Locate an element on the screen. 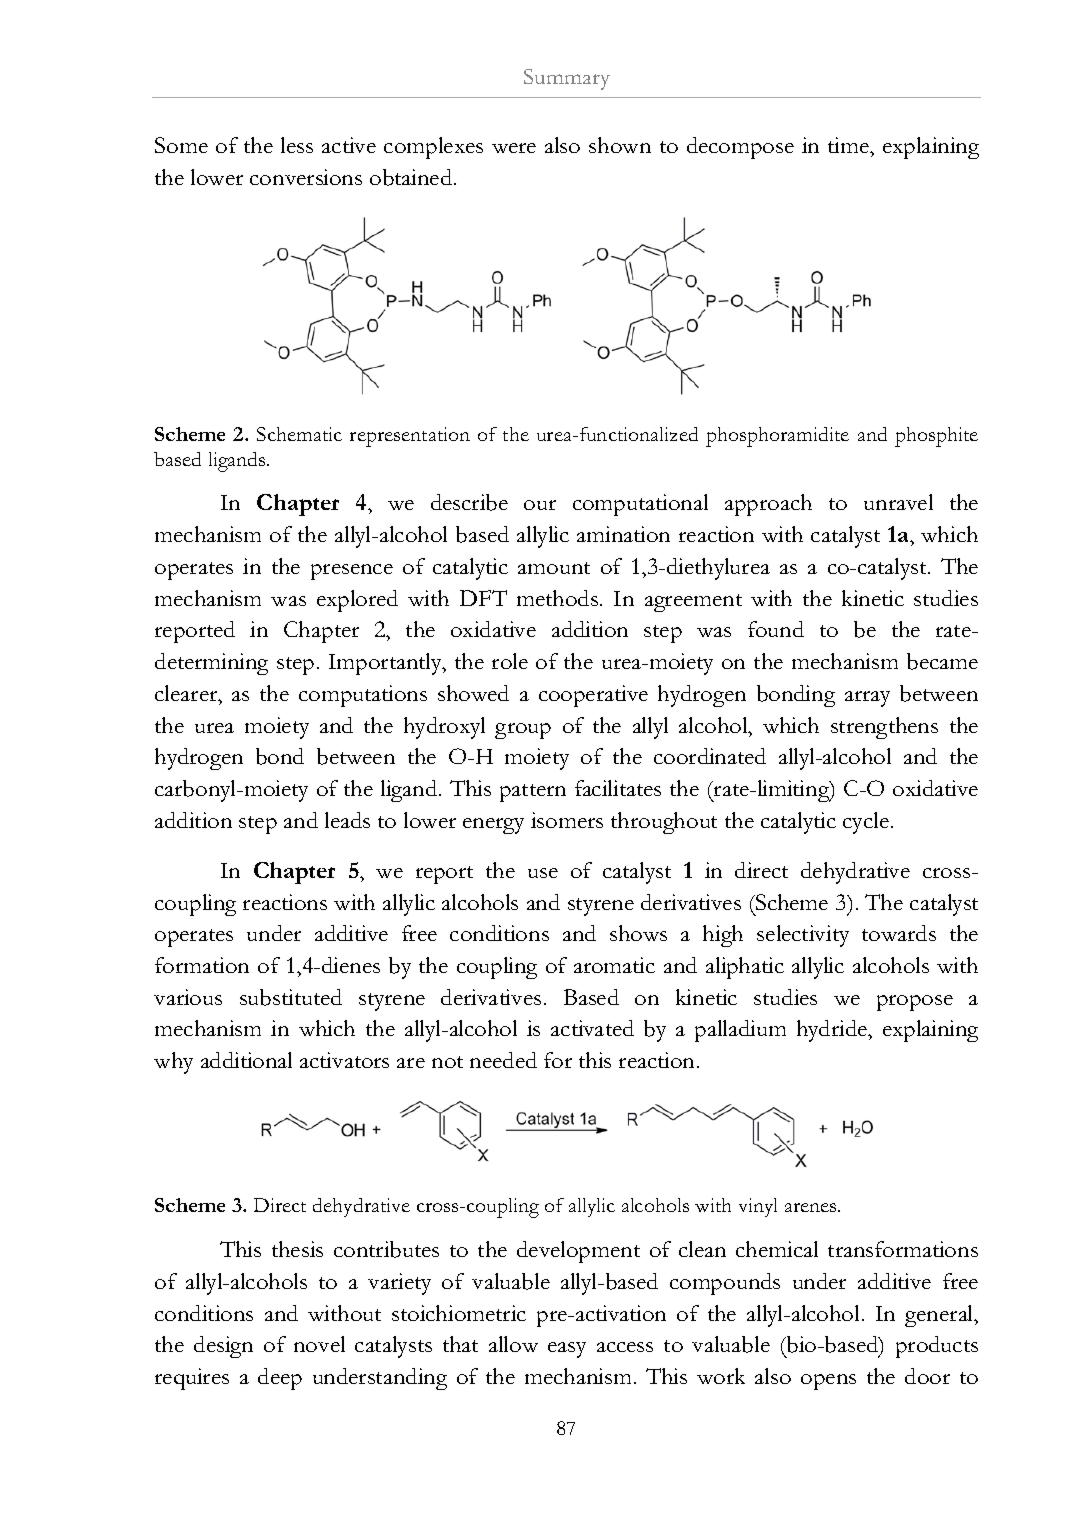 This screenshot has width=1082, height=1530. presence is located at coordinates (352, 572).
